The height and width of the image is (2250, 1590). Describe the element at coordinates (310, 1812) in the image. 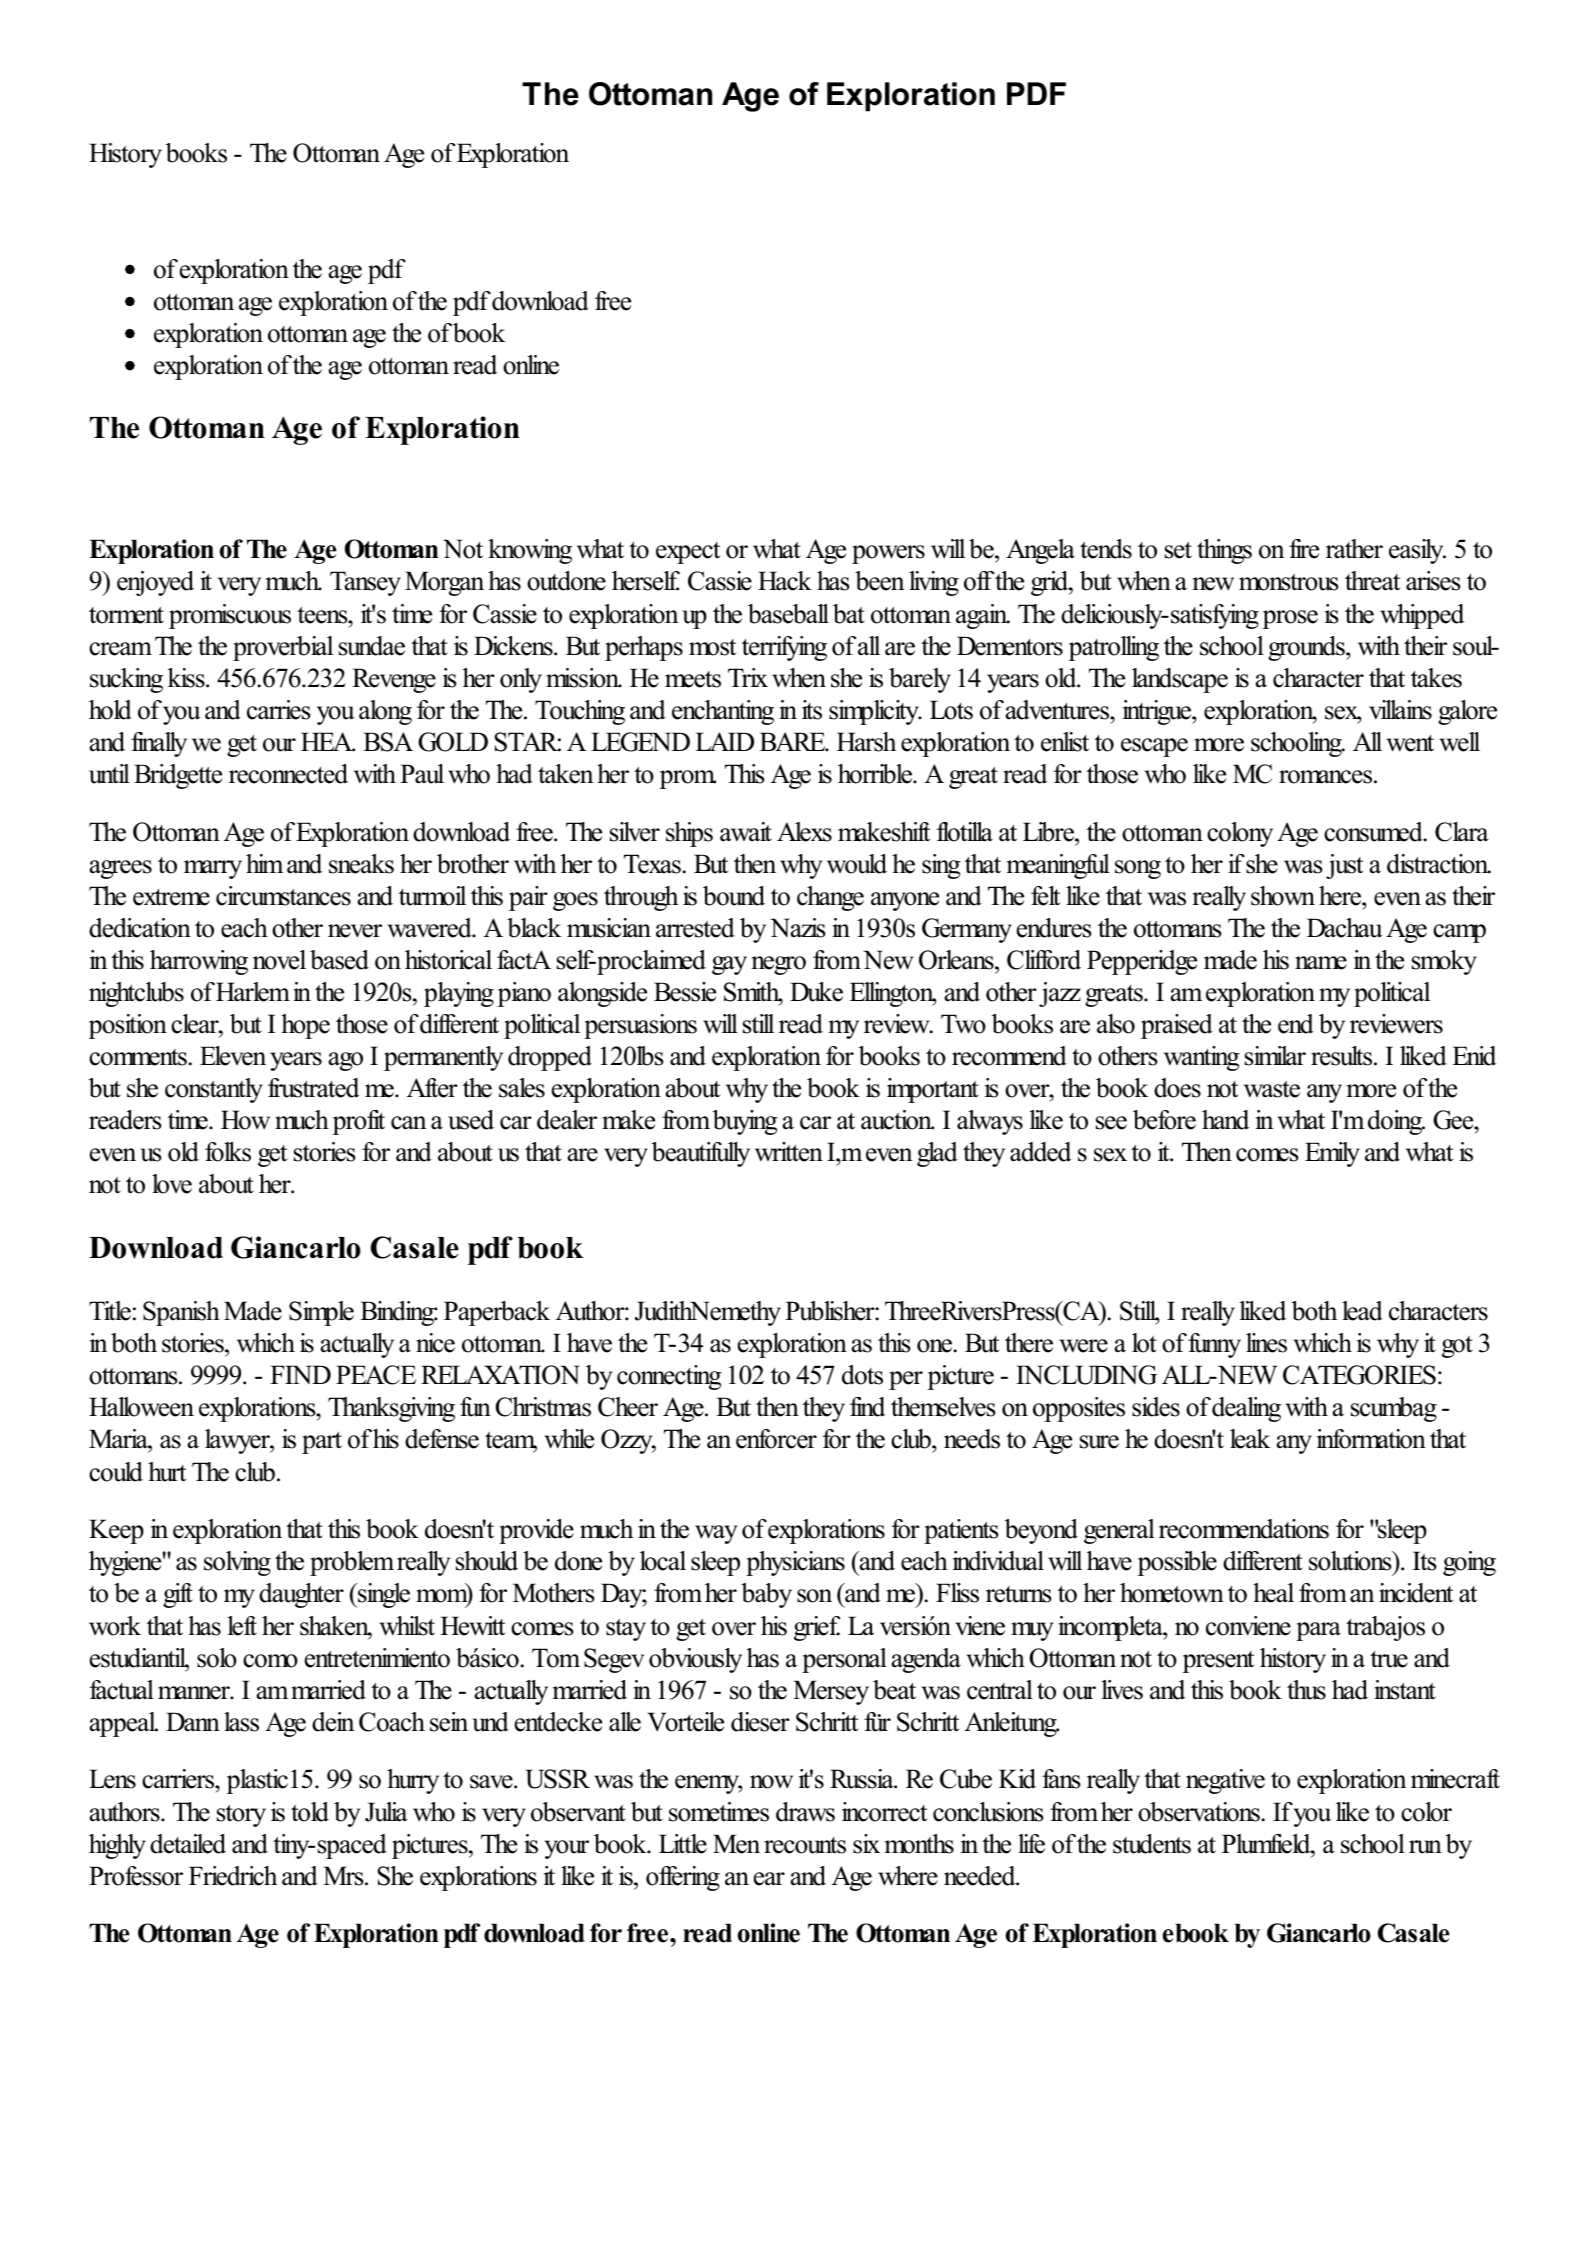

I see `told` at that location.
